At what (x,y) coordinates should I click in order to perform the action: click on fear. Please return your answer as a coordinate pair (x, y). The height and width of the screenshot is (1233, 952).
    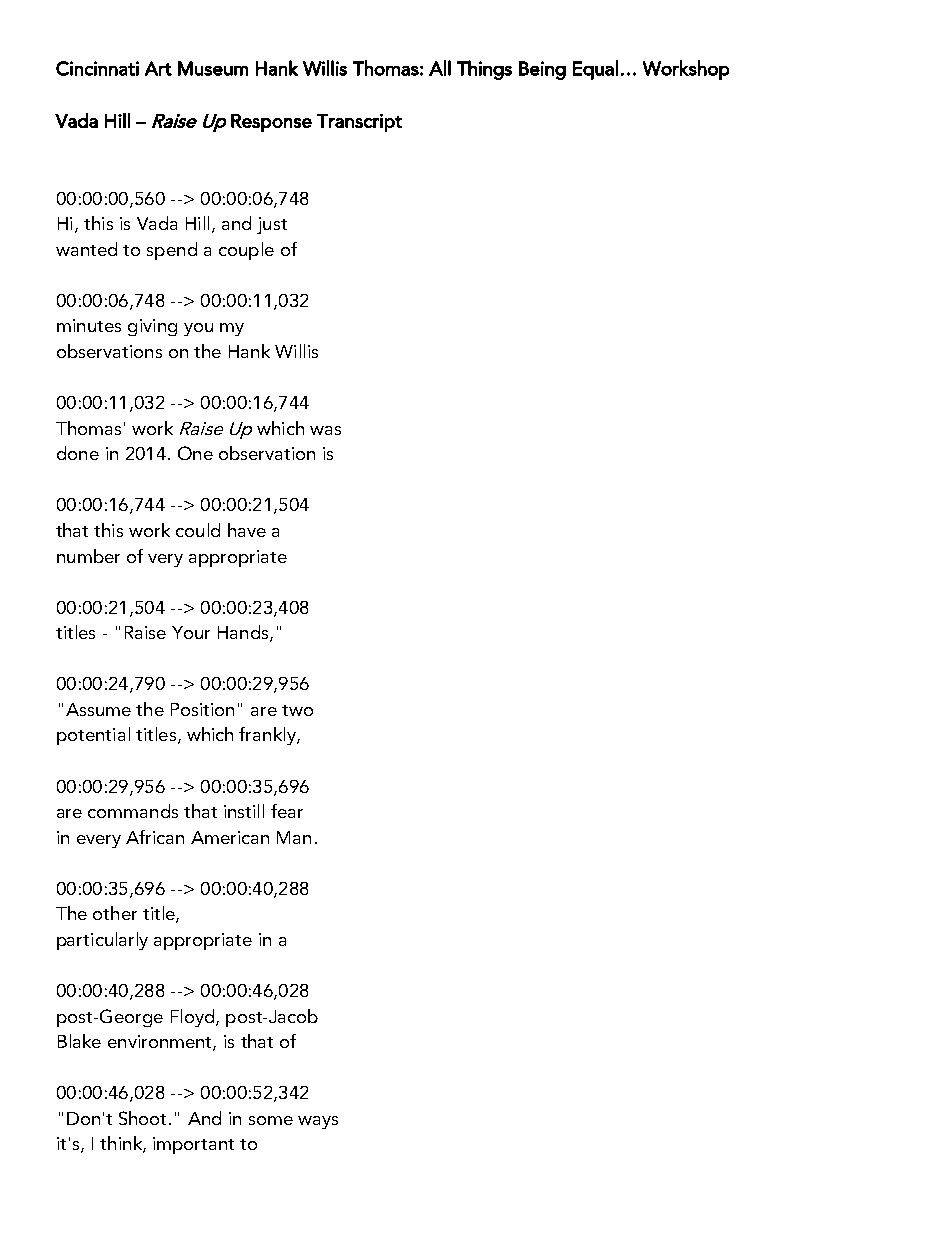
    Looking at the image, I should click on (287, 811).
